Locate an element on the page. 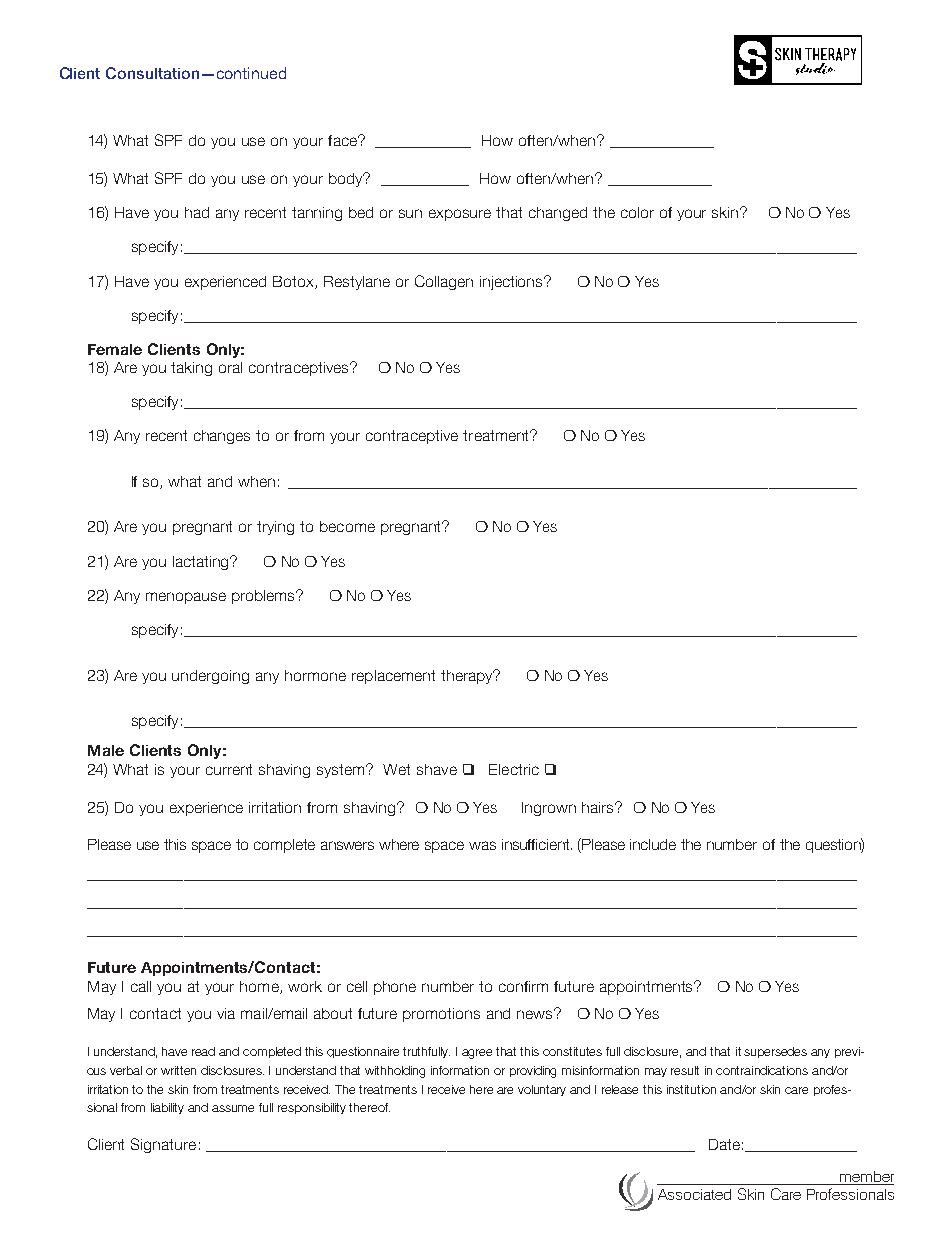  become is located at coordinates (347, 526).
